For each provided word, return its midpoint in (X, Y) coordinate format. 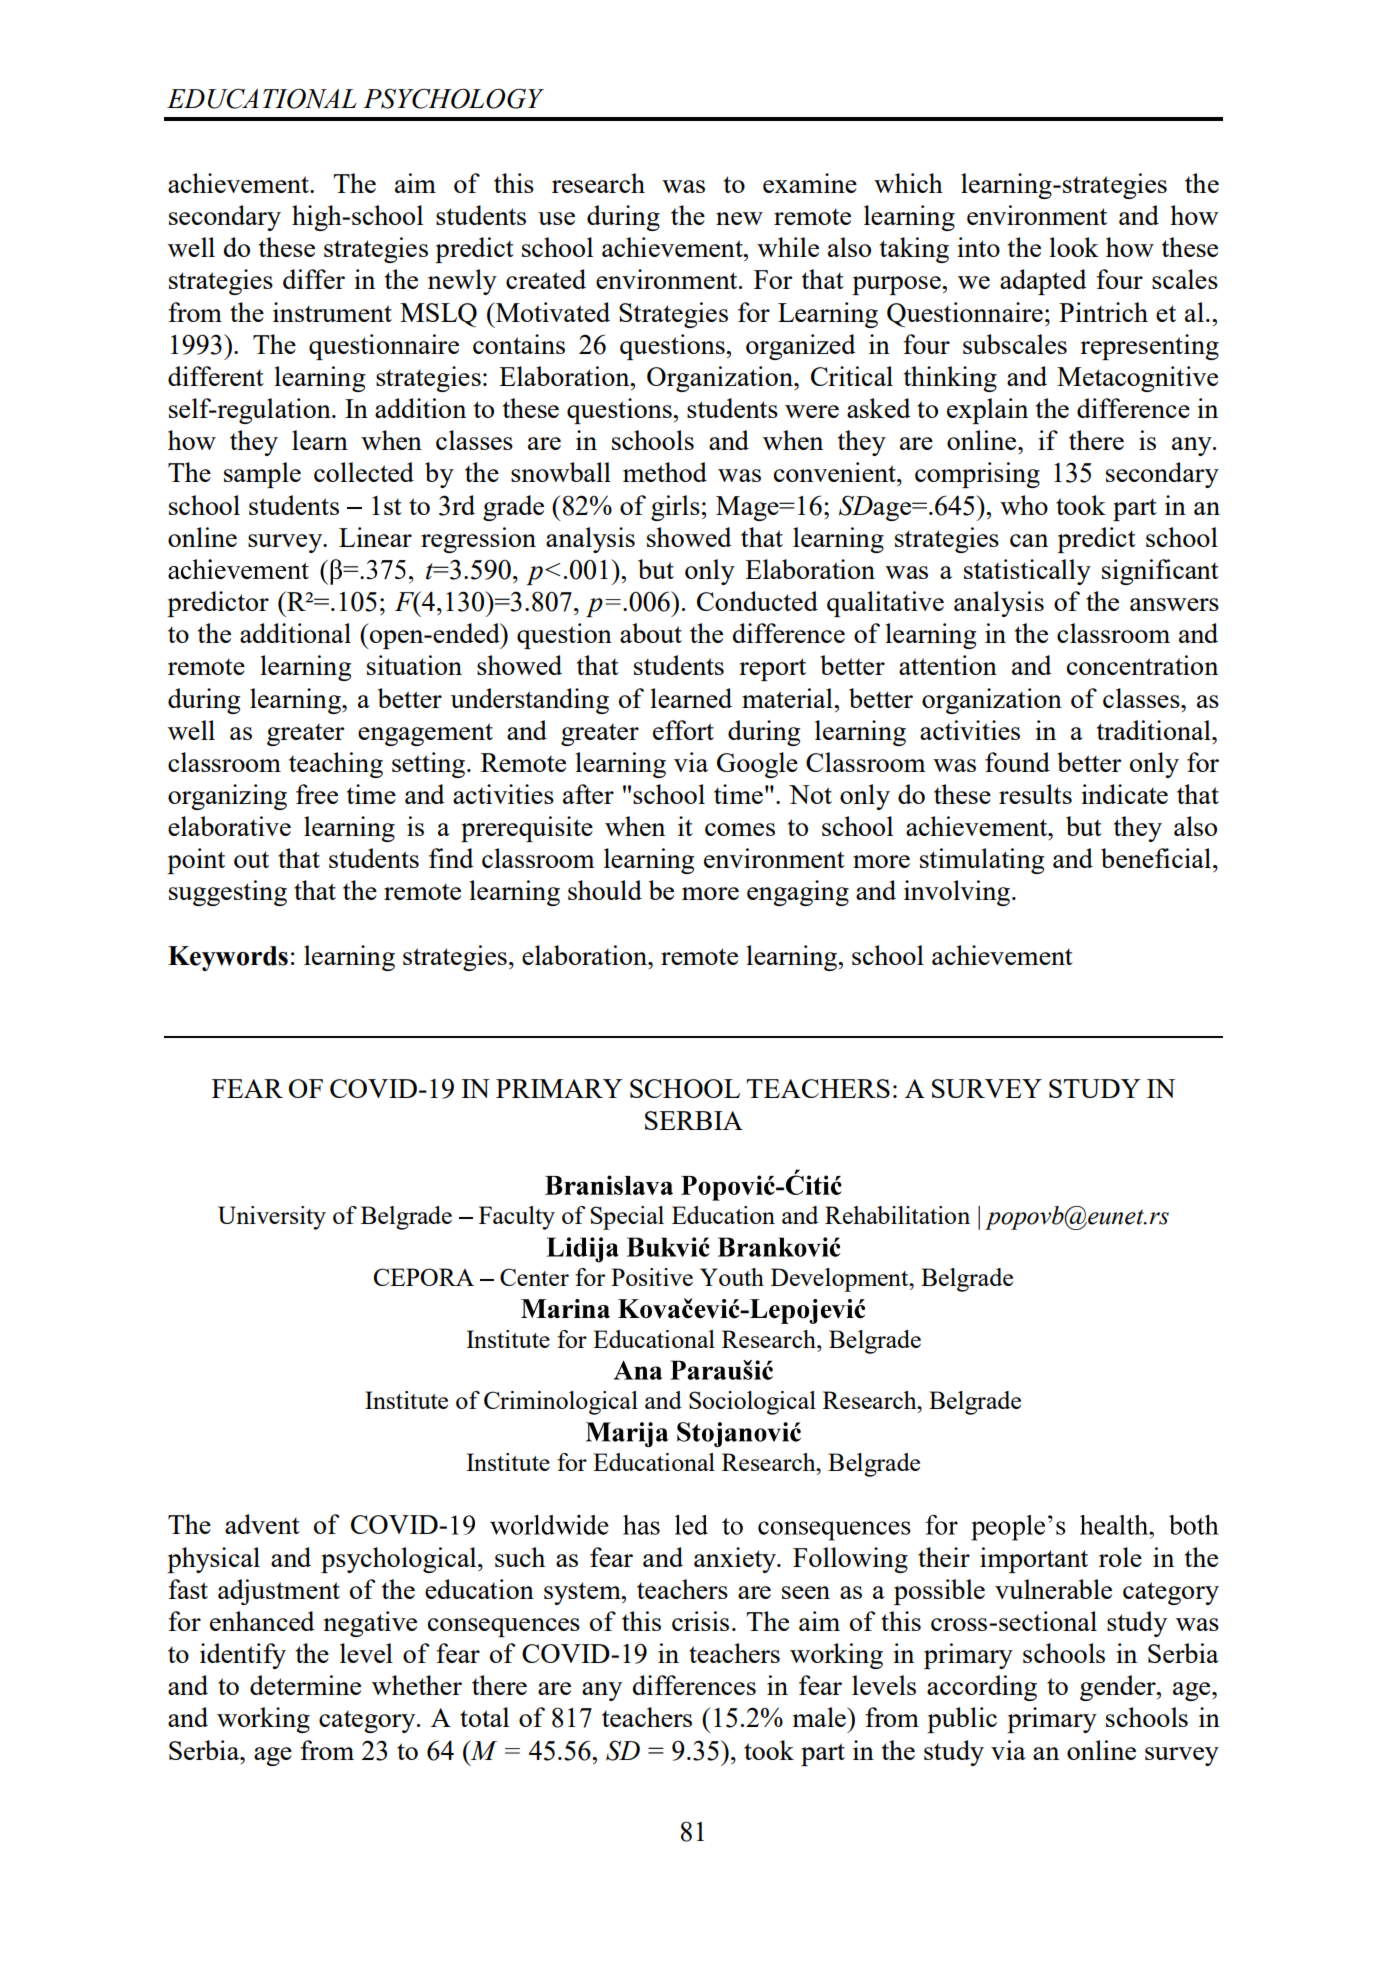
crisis (700, 1621)
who (1024, 505)
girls (675, 508)
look (1074, 247)
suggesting (228, 893)
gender (1119, 1688)
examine (810, 183)
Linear (375, 537)
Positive (652, 1277)
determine (305, 1685)
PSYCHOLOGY (453, 98)
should (605, 890)
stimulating (982, 861)
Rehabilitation (897, 1215)
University (272, 1218)
